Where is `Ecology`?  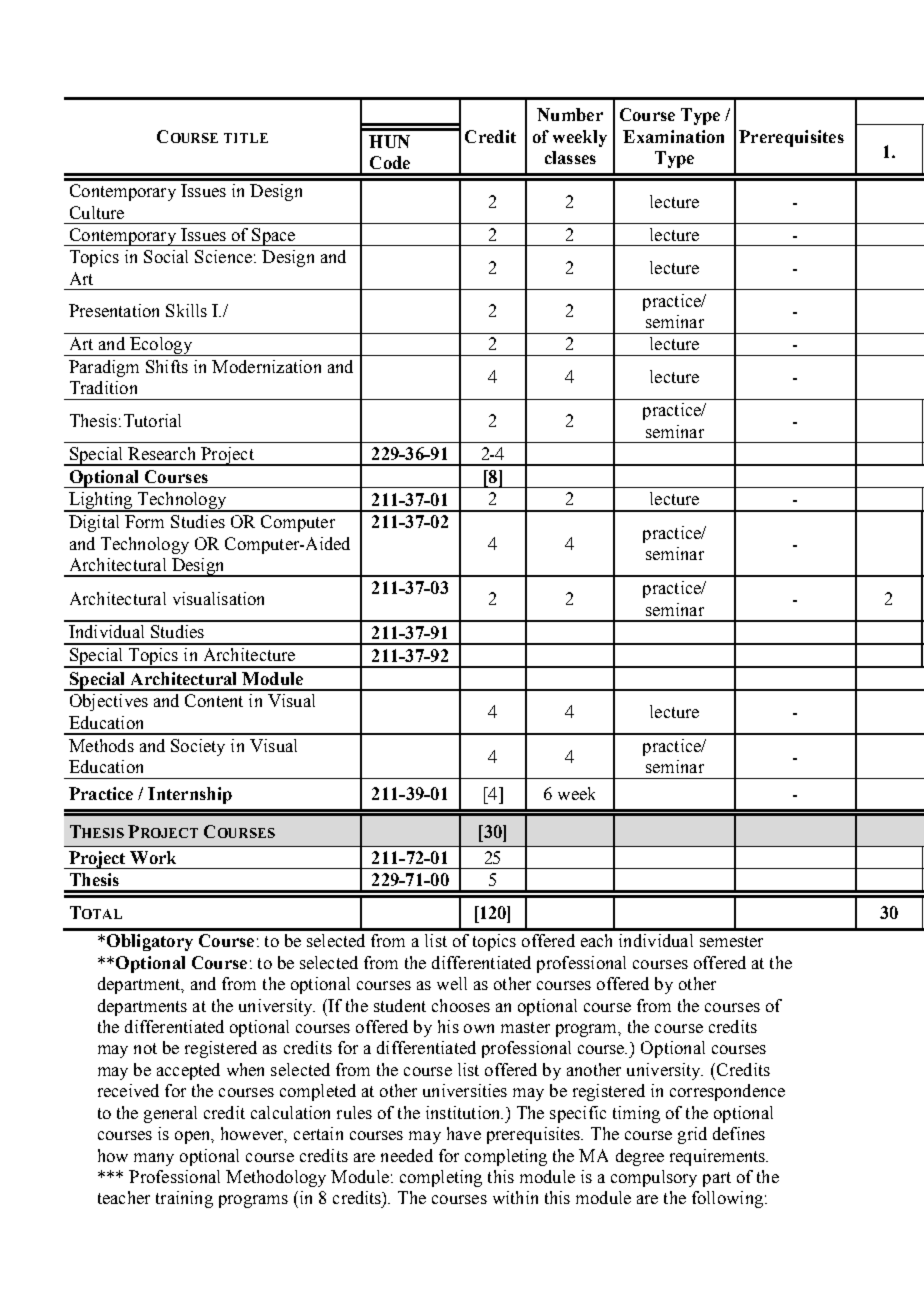 Ecology is located at coordinates (161, 346).
